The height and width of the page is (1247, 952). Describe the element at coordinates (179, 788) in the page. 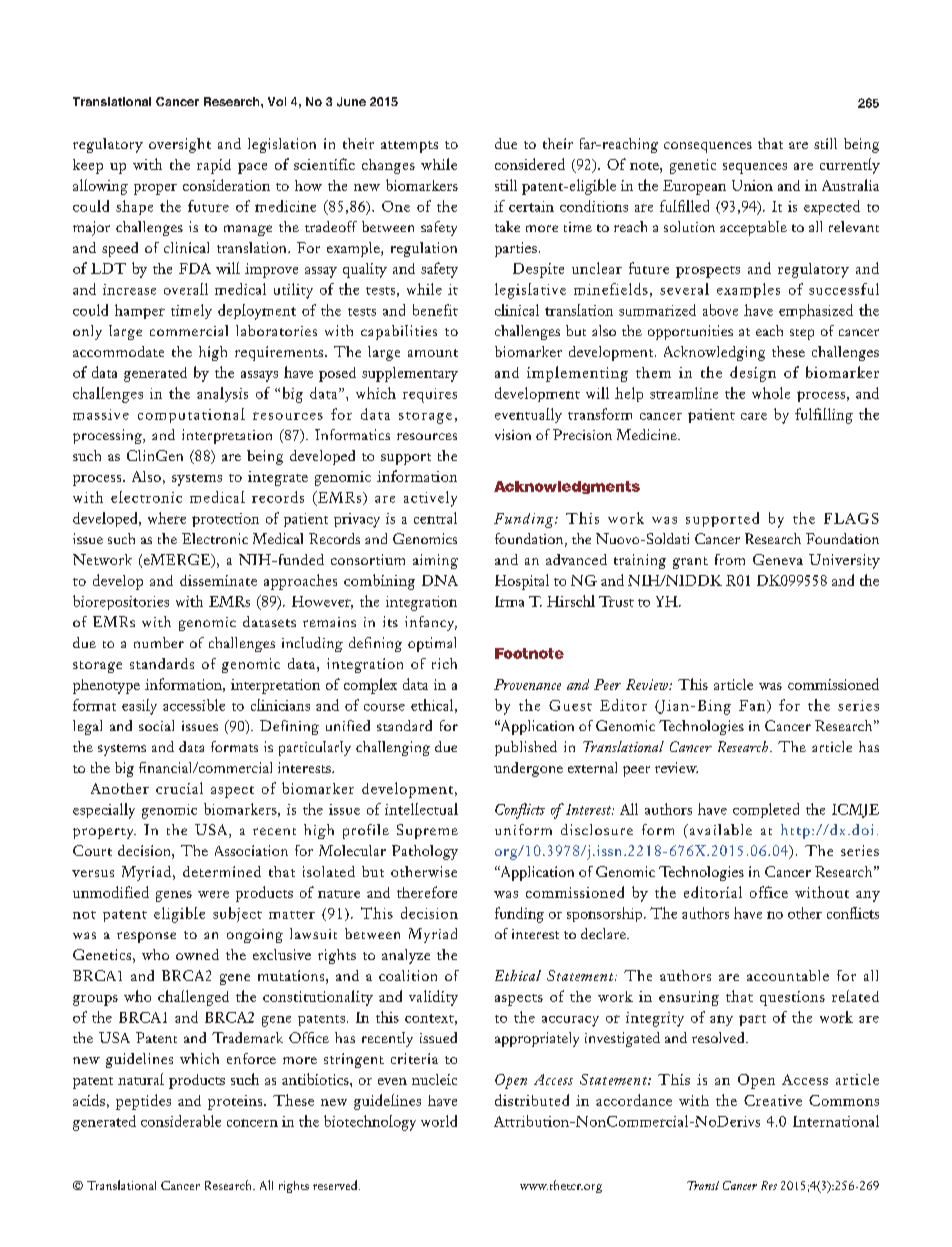

I see `crucial` at that location.
